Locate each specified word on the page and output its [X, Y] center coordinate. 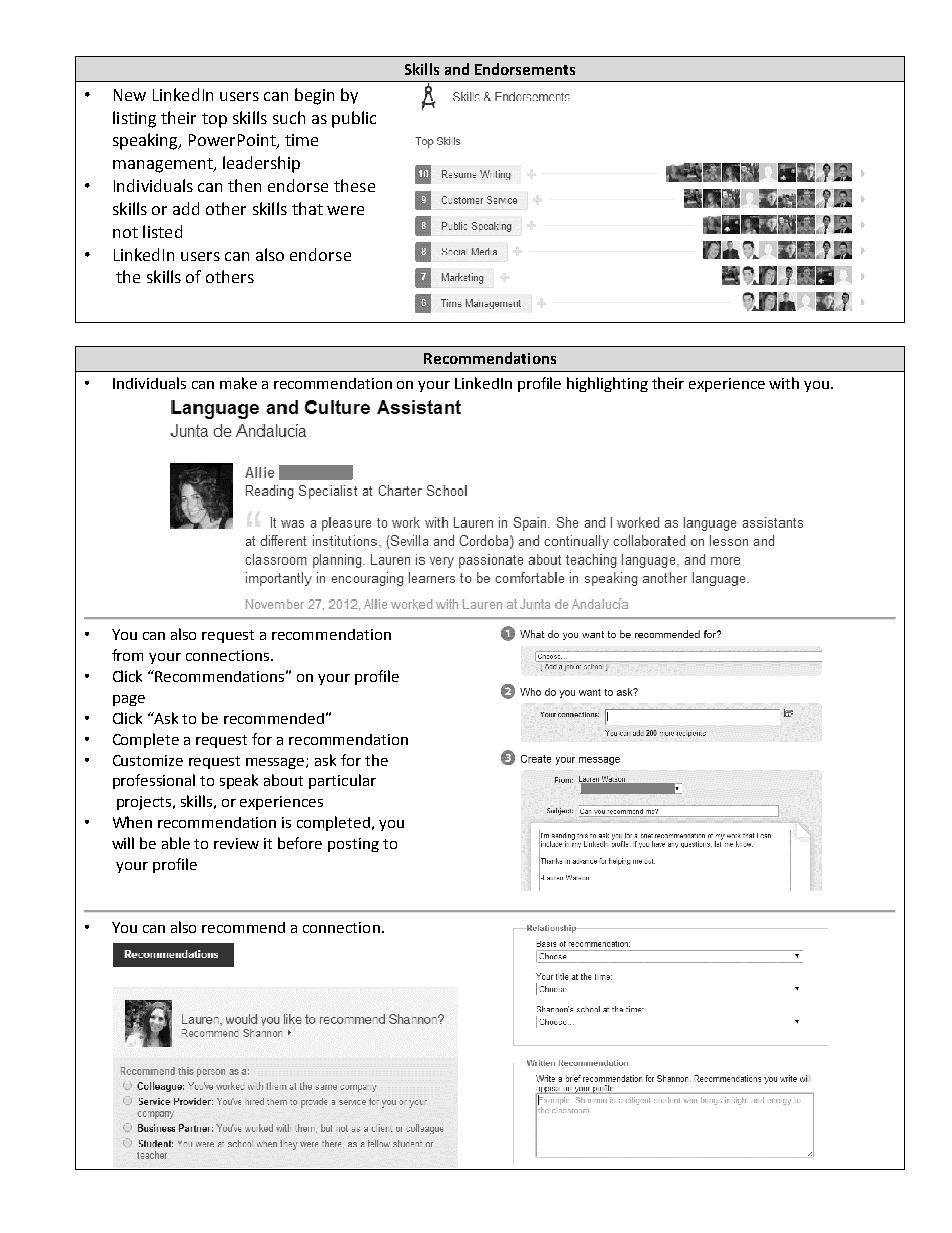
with [784, 383]
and [457, 69]
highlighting [607, 384]
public [354, 119]
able [176, 843]
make [238, 383]
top [214, 120]
